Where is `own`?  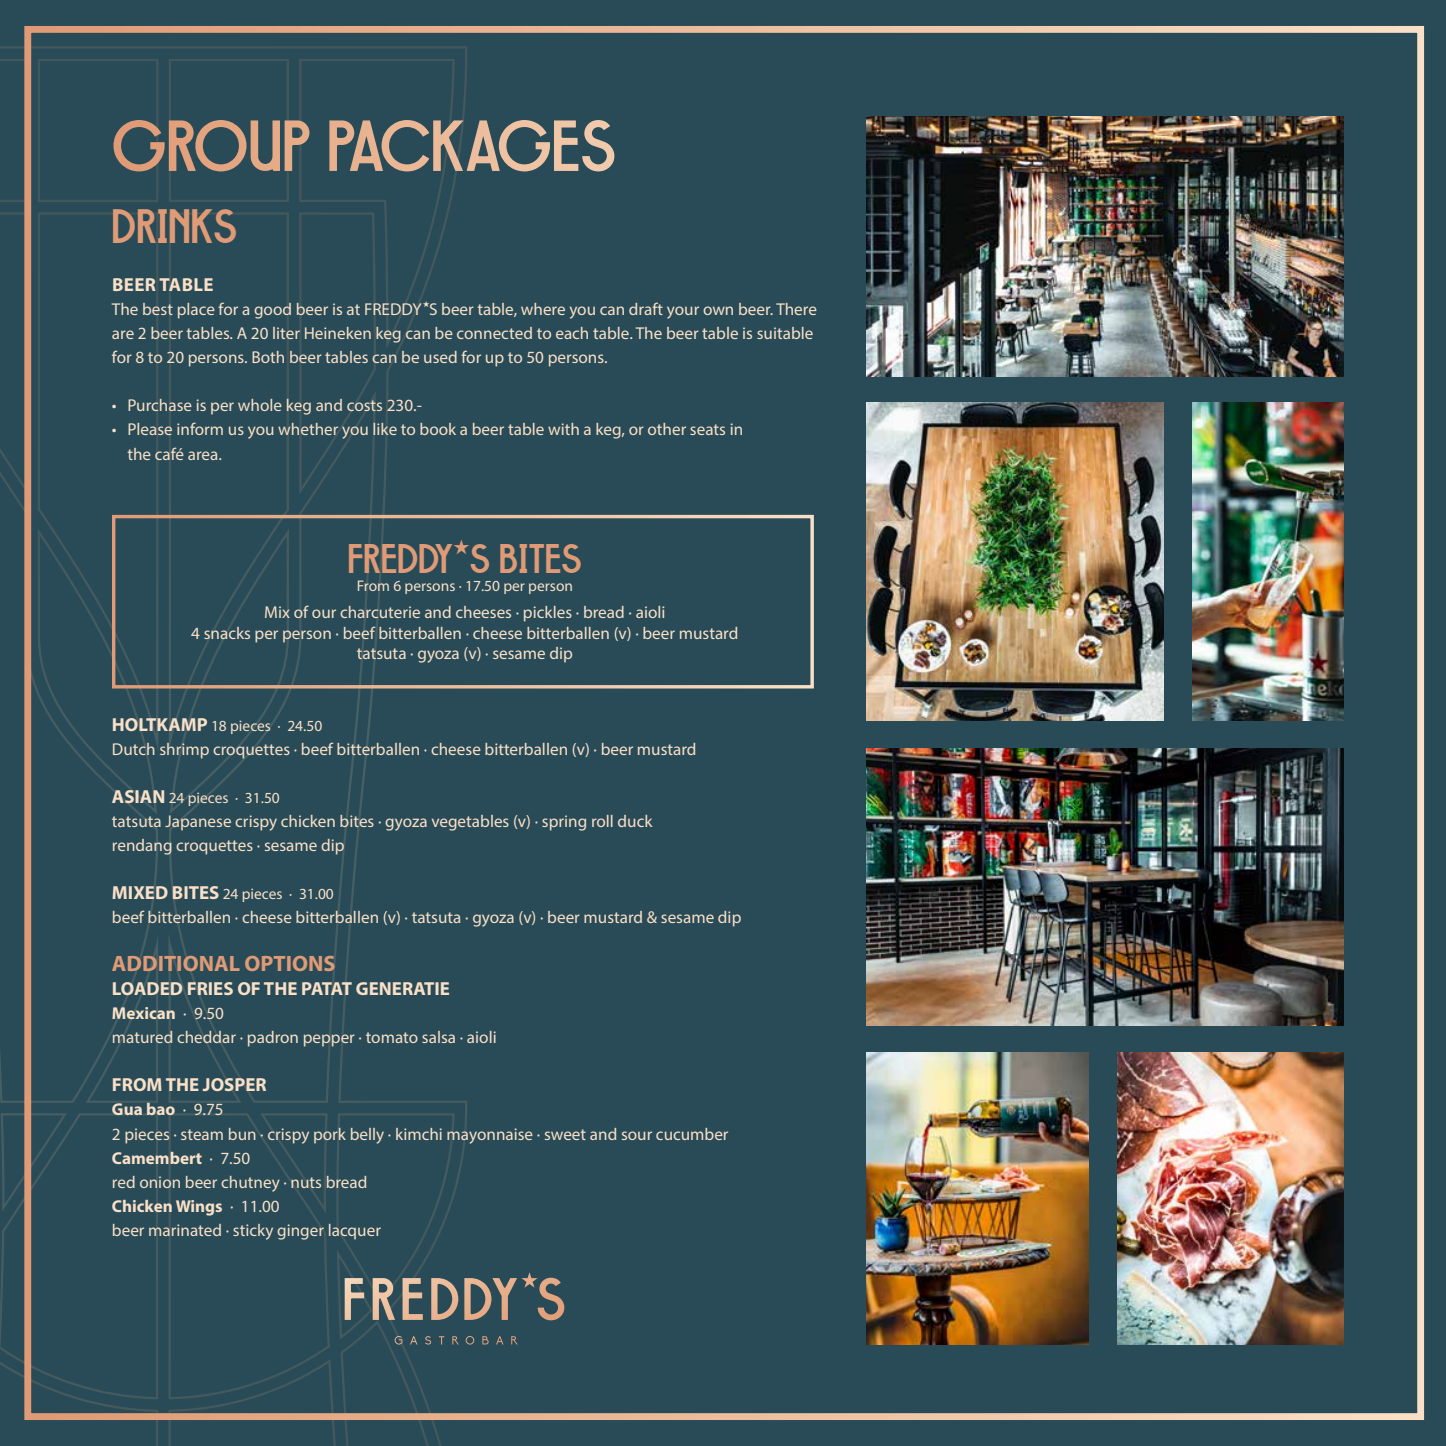 own is located at coordinates (718, 310).
